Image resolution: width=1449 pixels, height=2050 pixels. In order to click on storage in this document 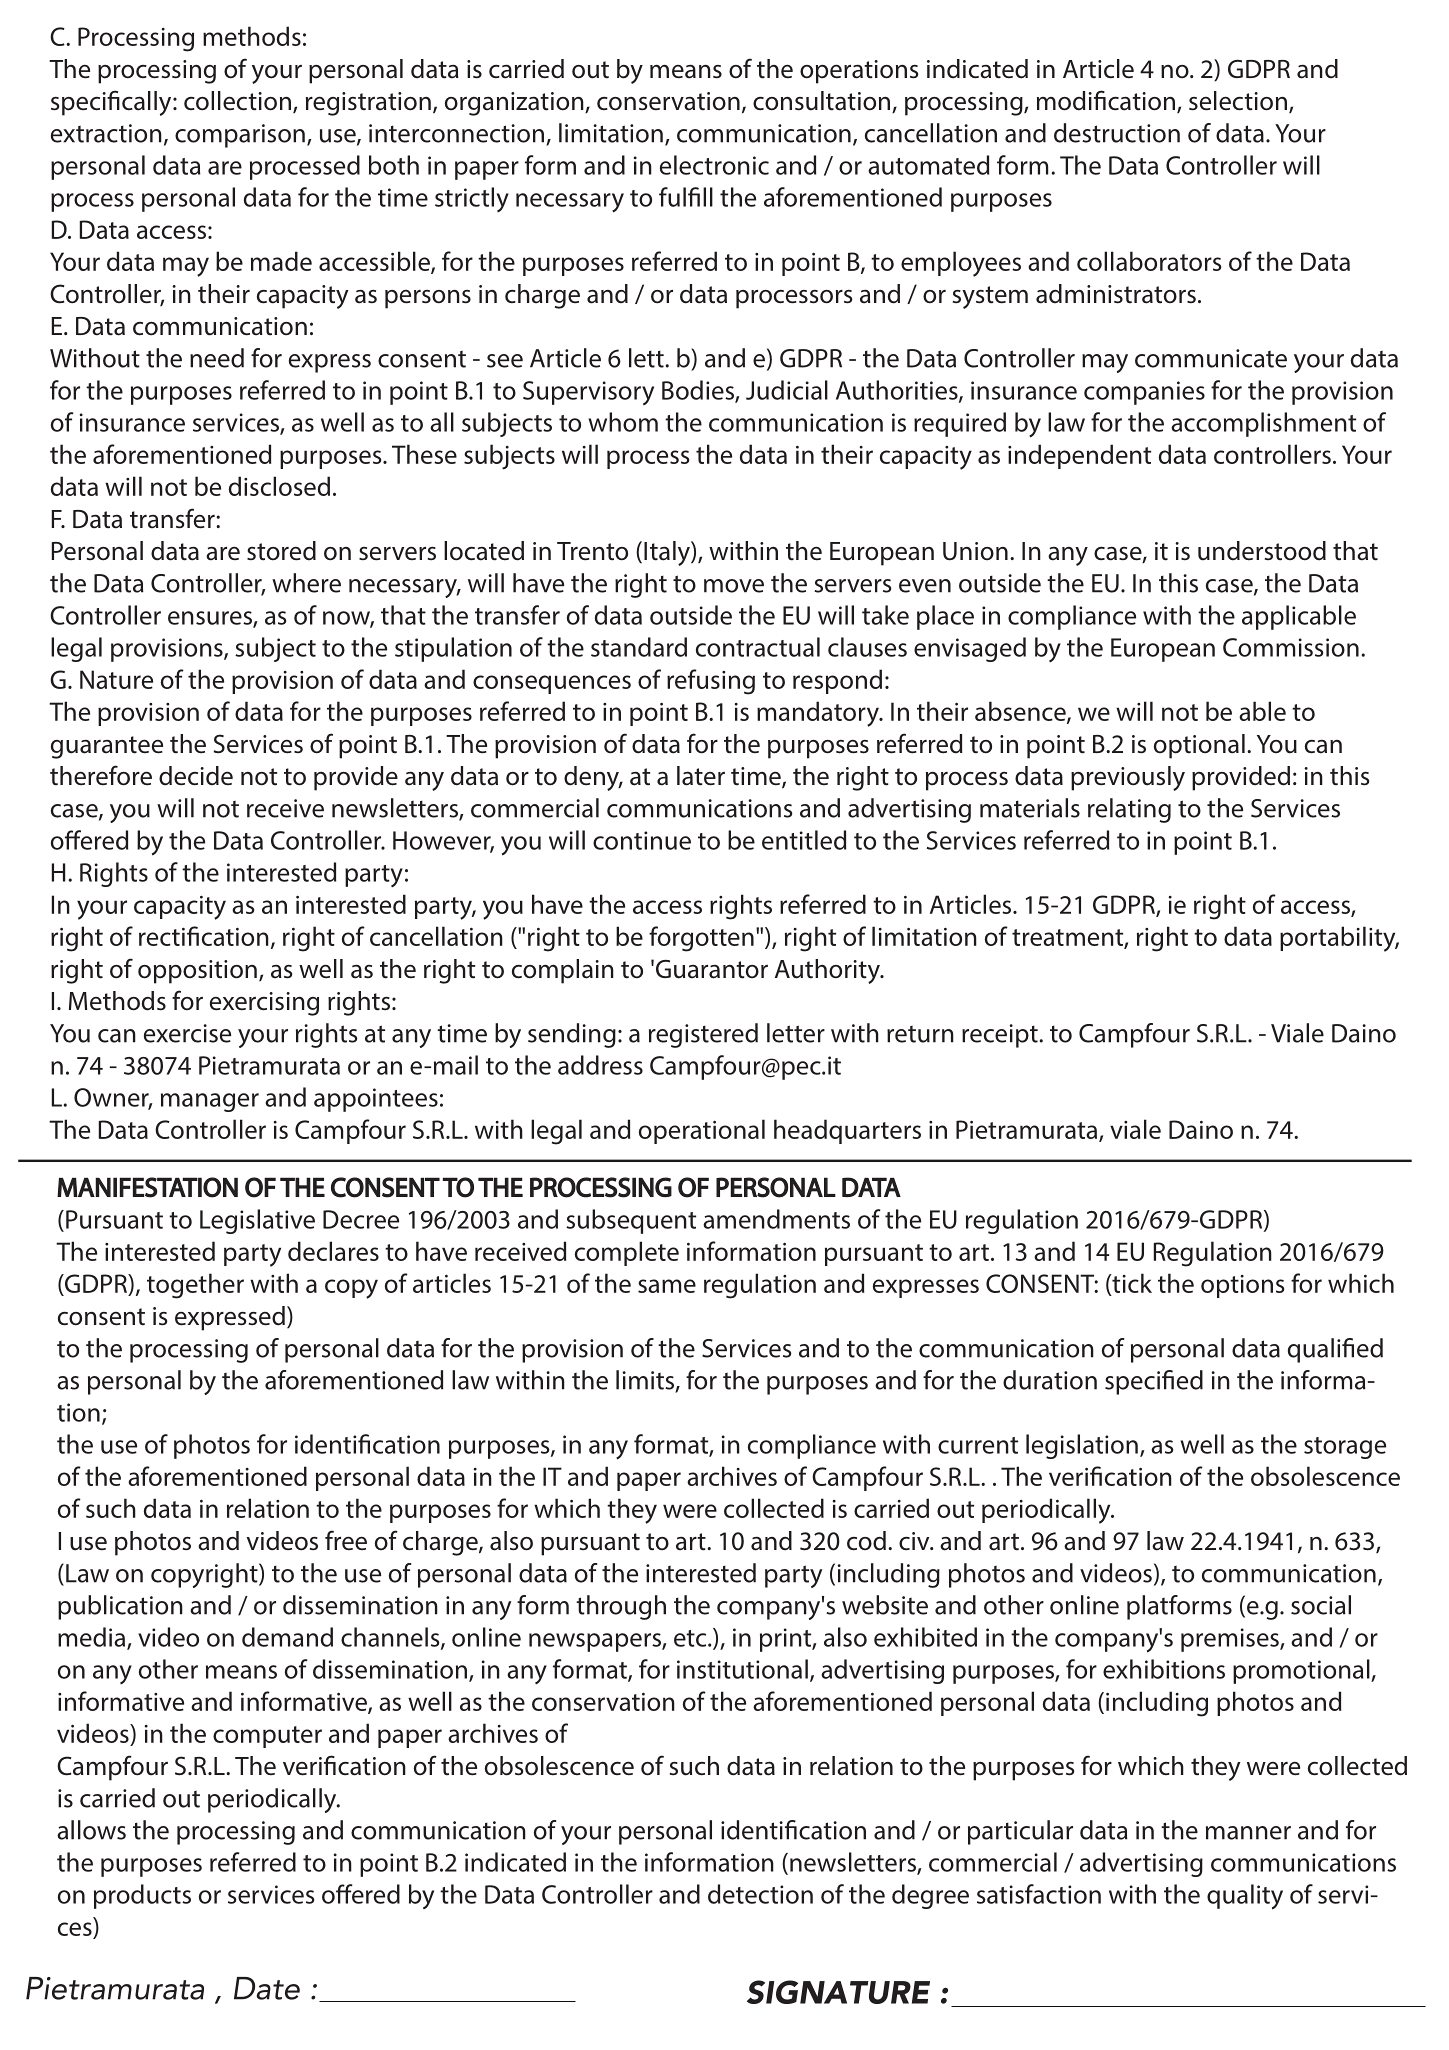, I will do `click(1345, 1448)`.
